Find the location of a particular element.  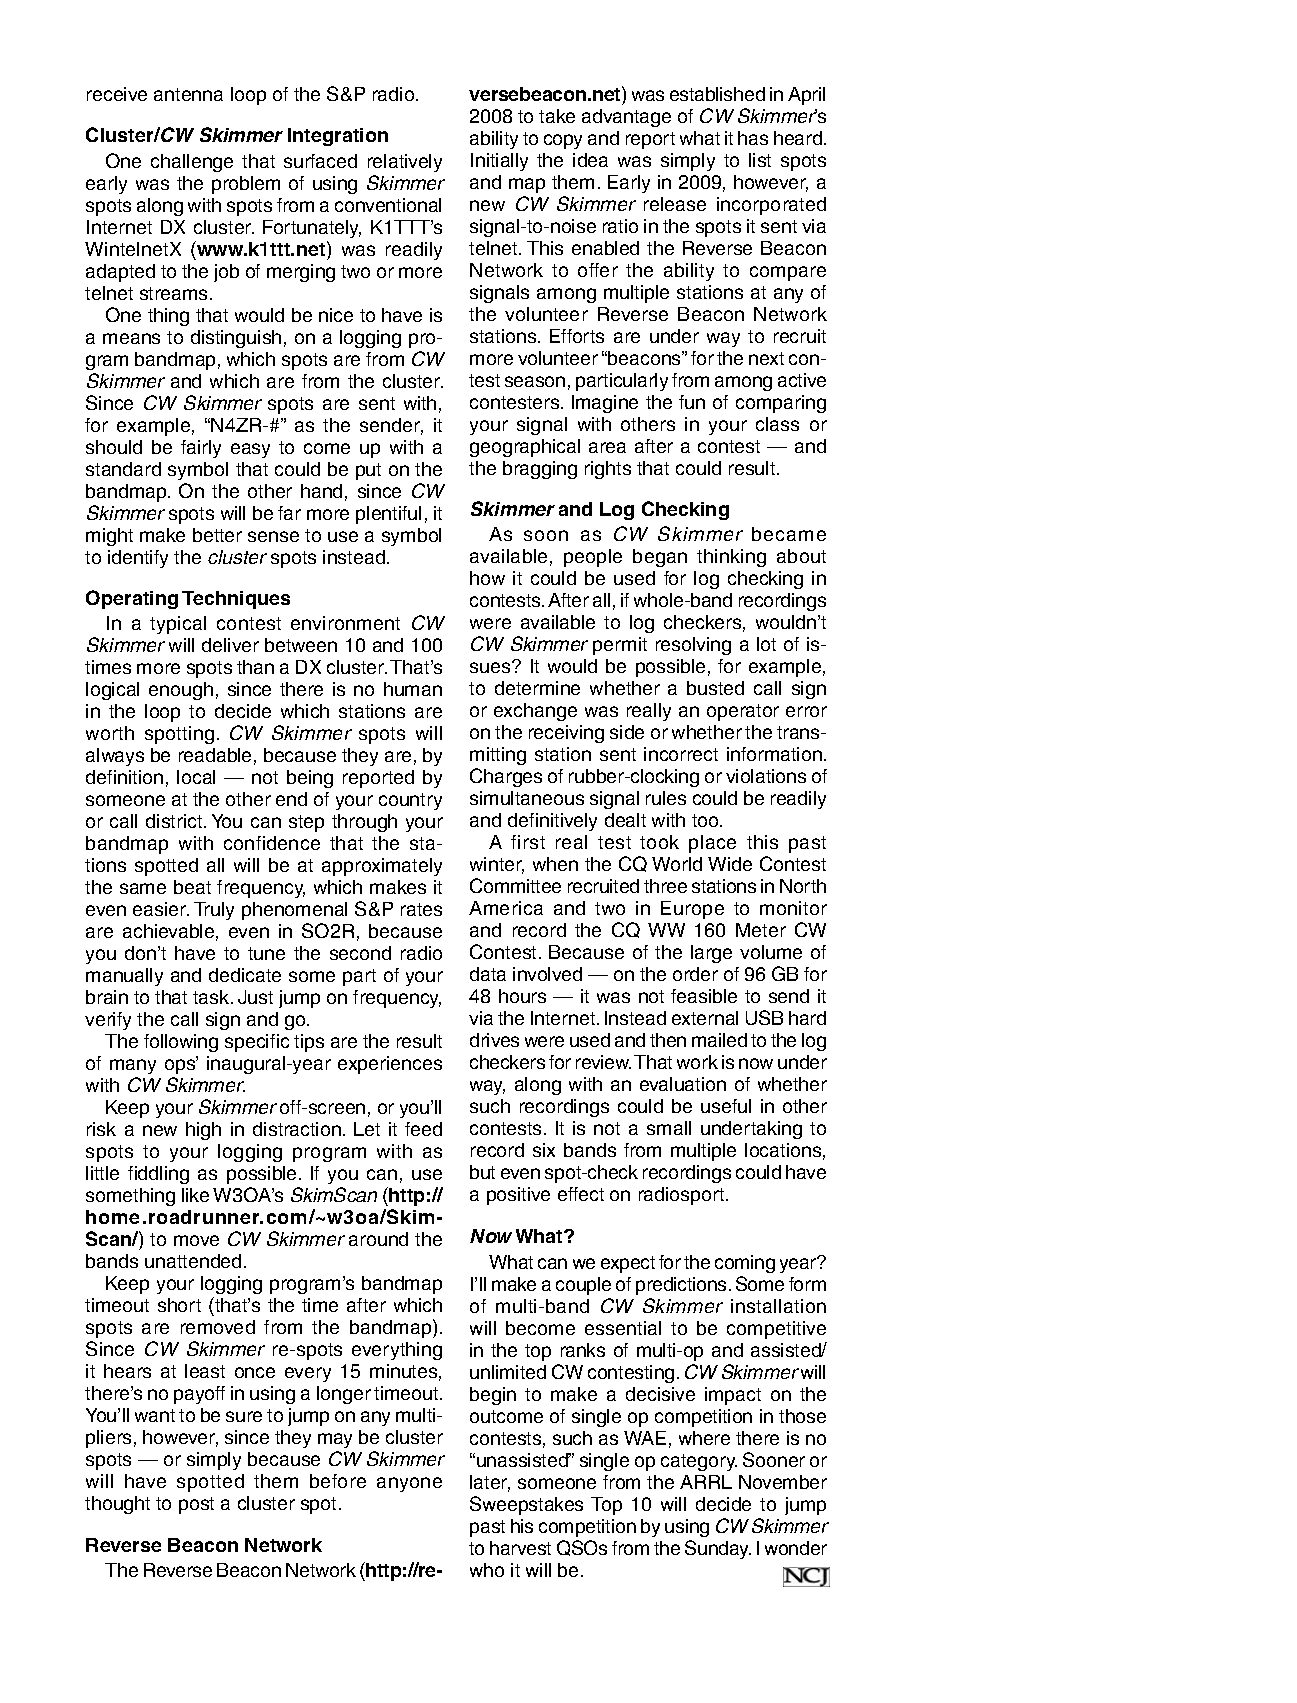

has is located at coordinates (753, 138).
